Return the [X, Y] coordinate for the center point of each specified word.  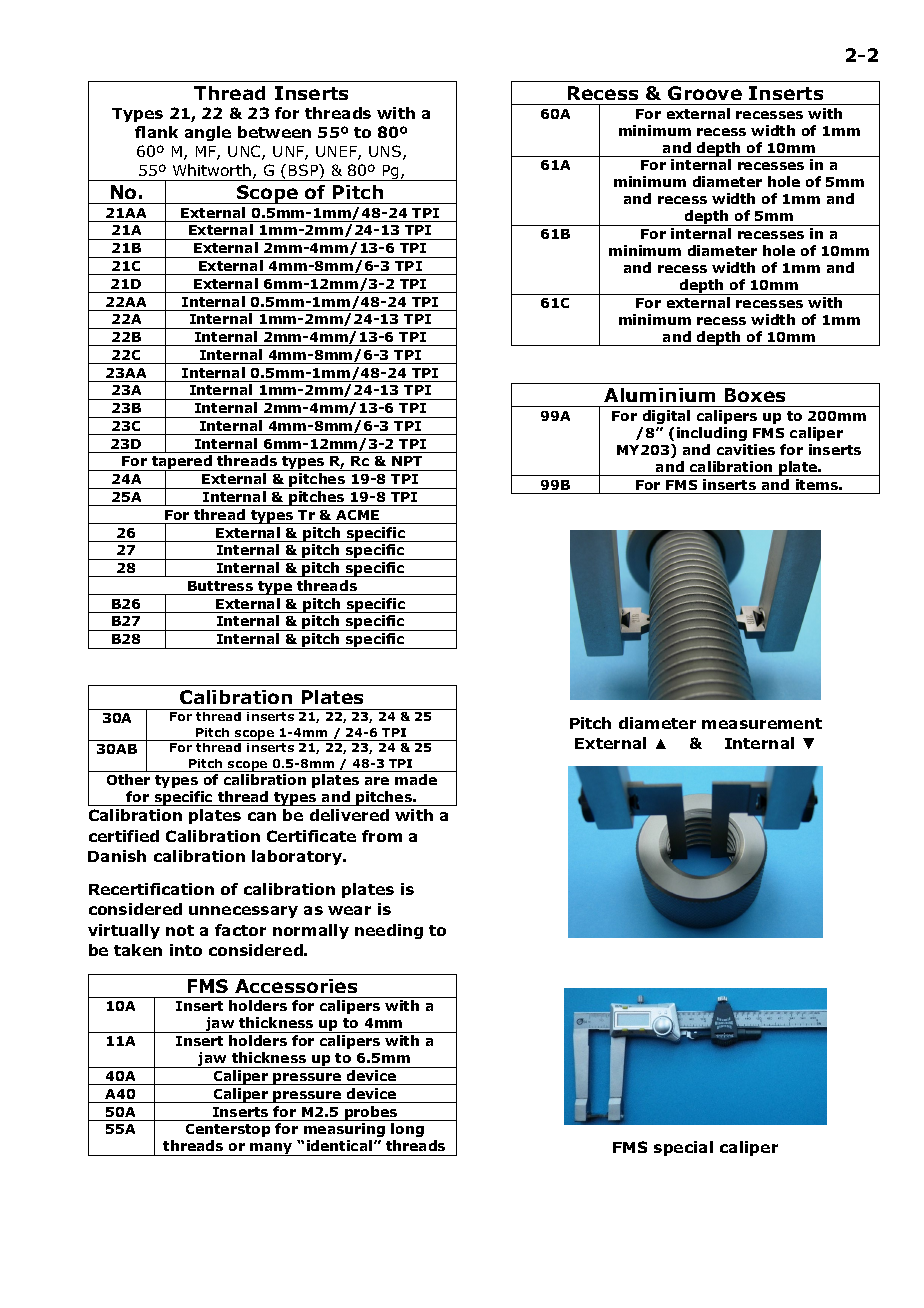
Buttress [220, 586]
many [272, 1149]
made [416, 779]
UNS [386, 152]
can [262, 816]
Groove [705, 93]
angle [208, 133]
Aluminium [659, 395]
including [712, 434]
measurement [762, 723]
